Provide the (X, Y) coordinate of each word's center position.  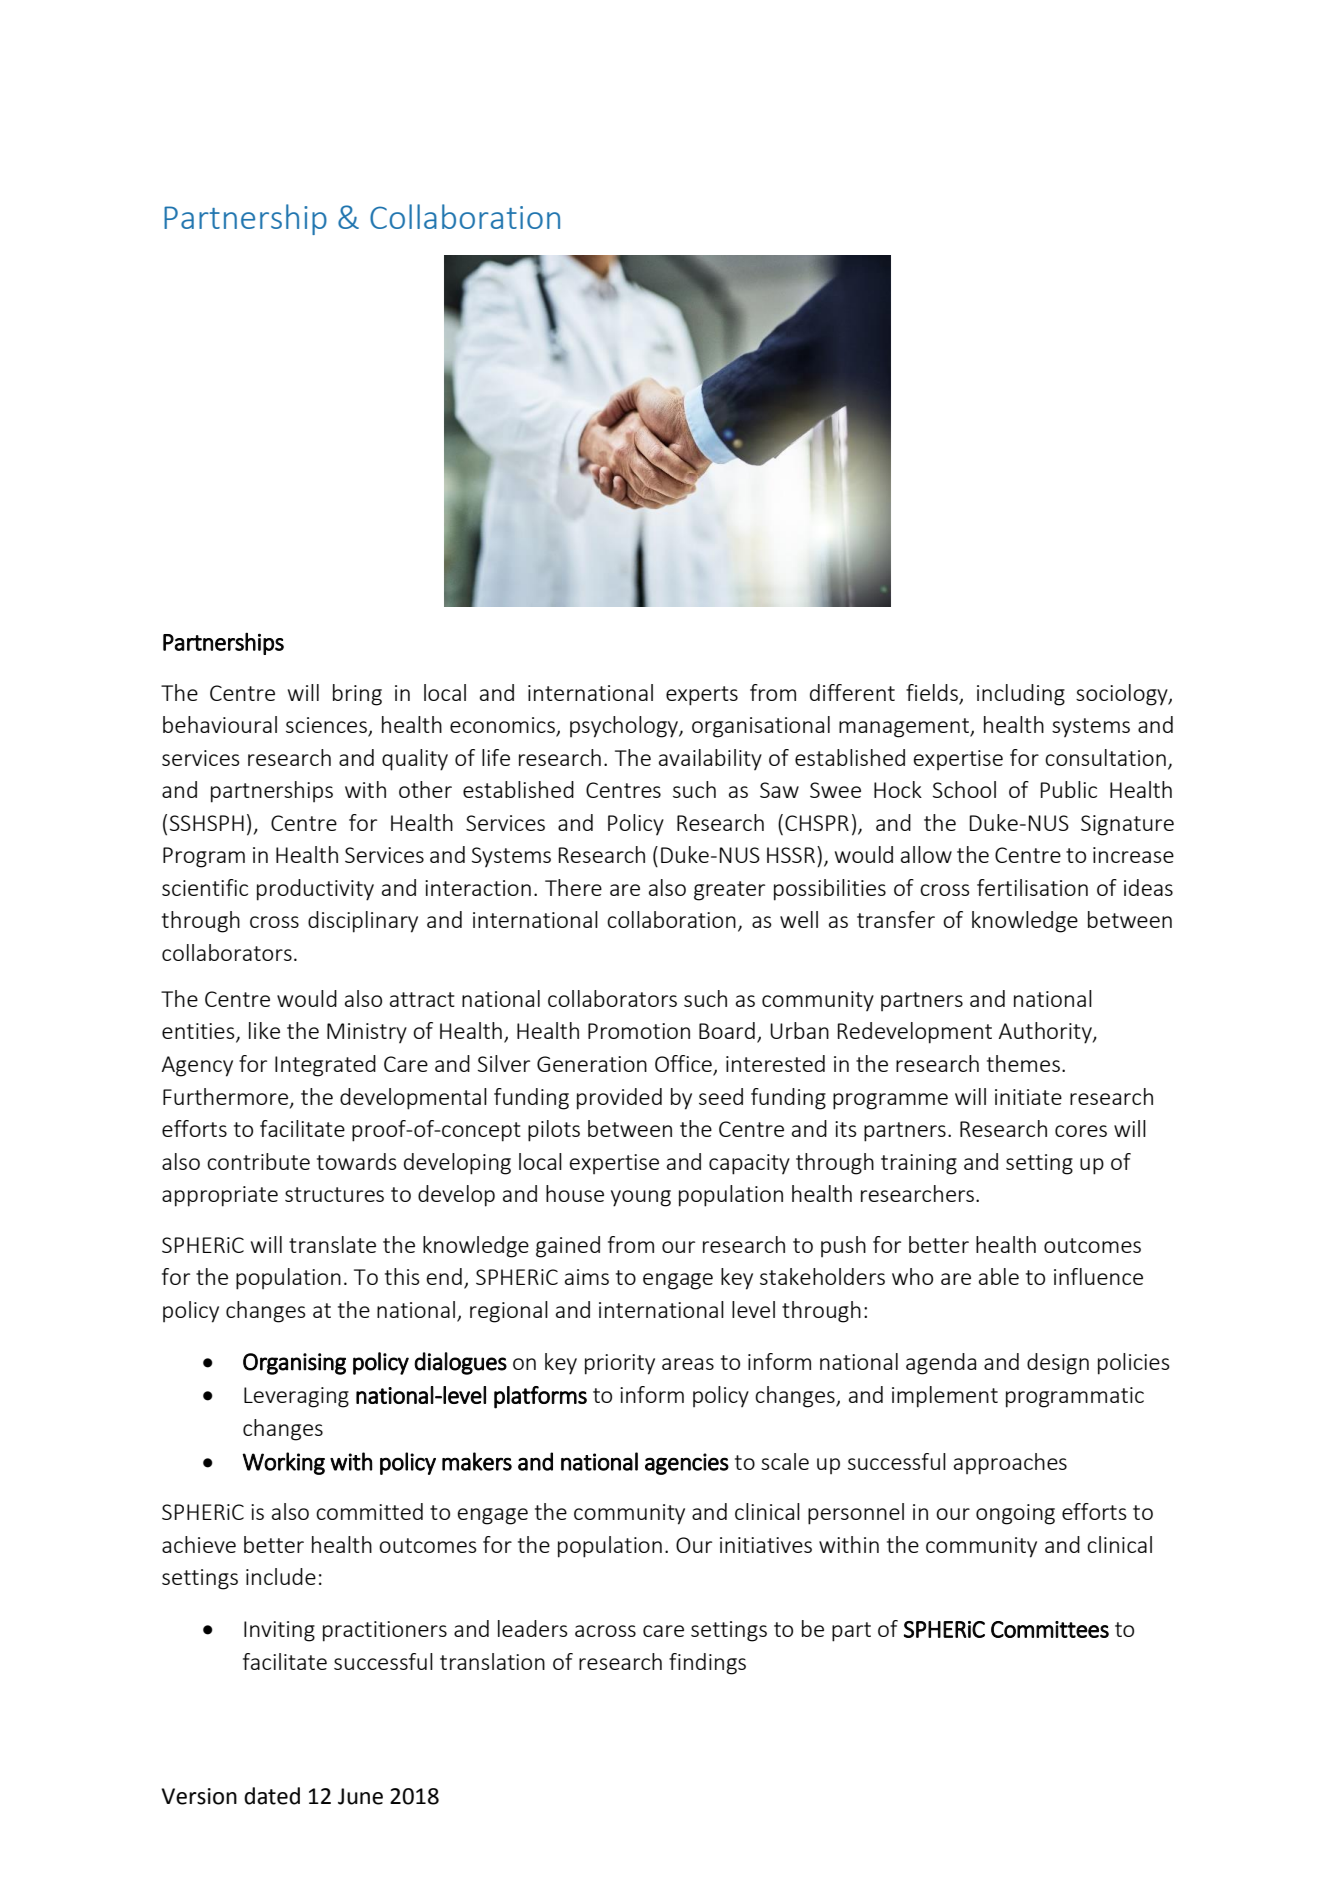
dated (272, 1796)
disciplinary (363, 922)
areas (688, 1364)
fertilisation (1032, 887)
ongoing (1015, 1514)
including (1021, 695)
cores (1081, 1131)
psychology (625, 727)
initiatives (766, 1545)
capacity (749, 1164)
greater (729, 891)
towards (357, 1161)
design (1058, 1364)
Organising (294, 1364)
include (281, 1576)
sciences (327, 726)
